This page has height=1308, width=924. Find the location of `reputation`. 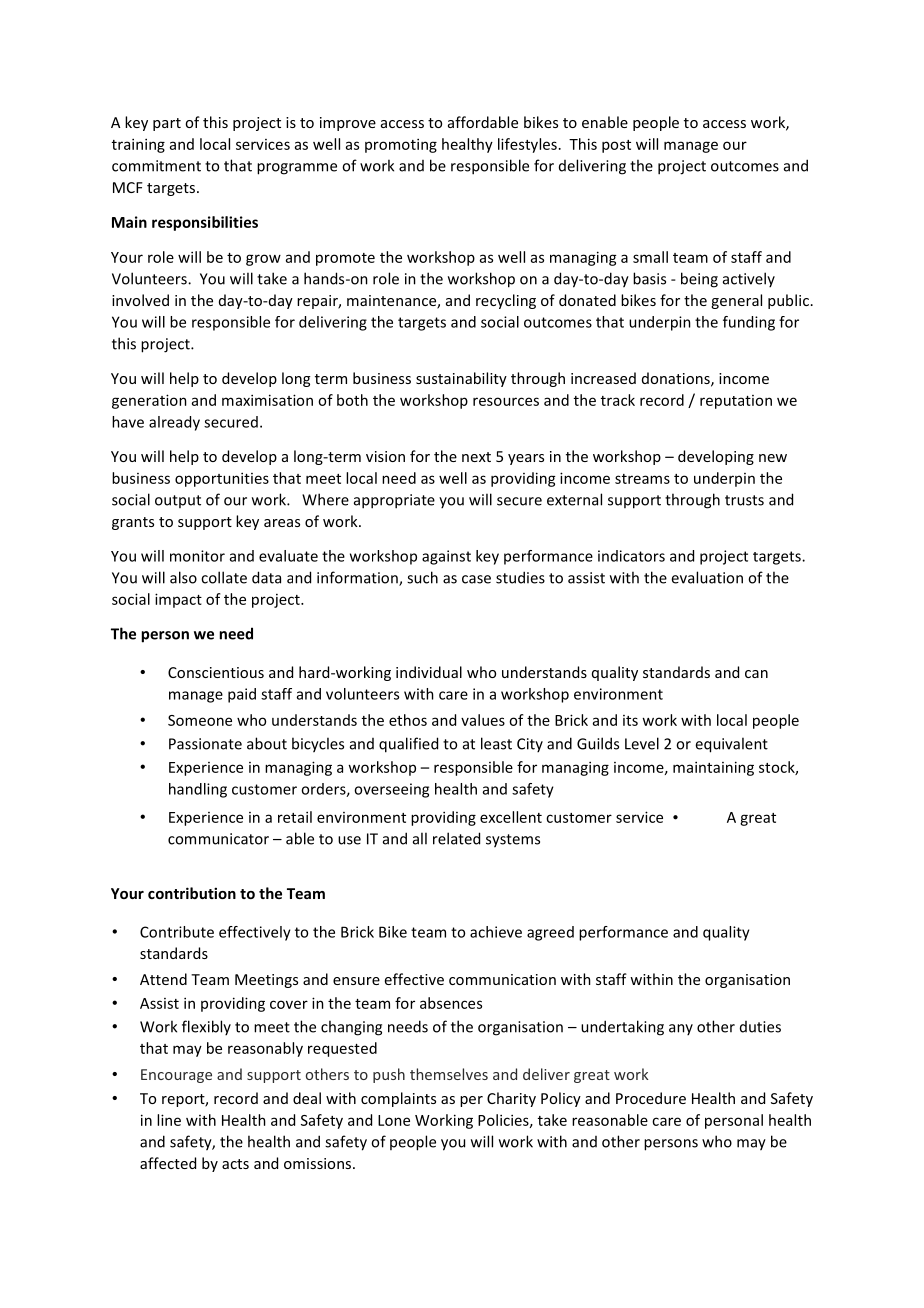

reputation is located at coordinates (736, 402).
